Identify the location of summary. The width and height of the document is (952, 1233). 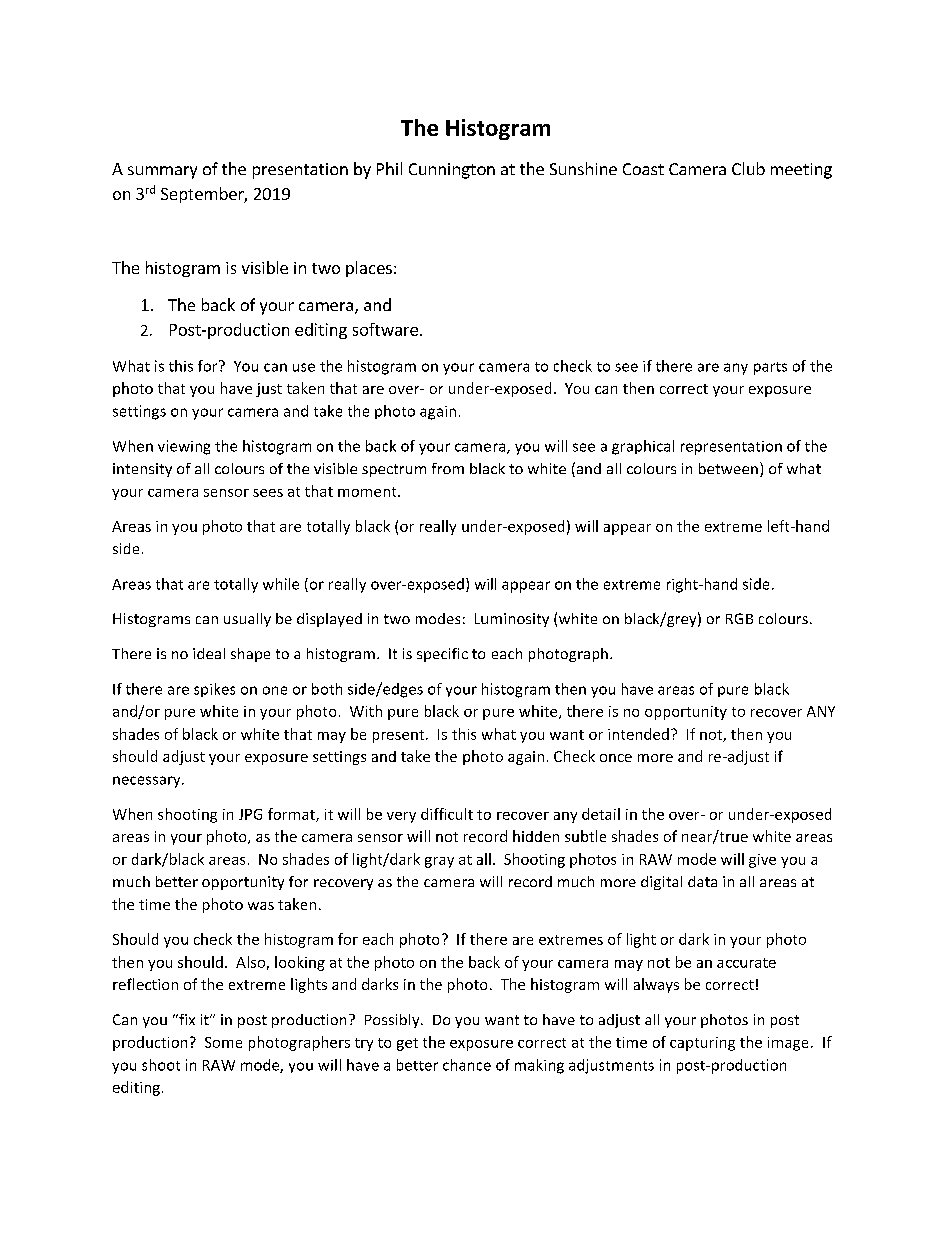
(162, 172).
